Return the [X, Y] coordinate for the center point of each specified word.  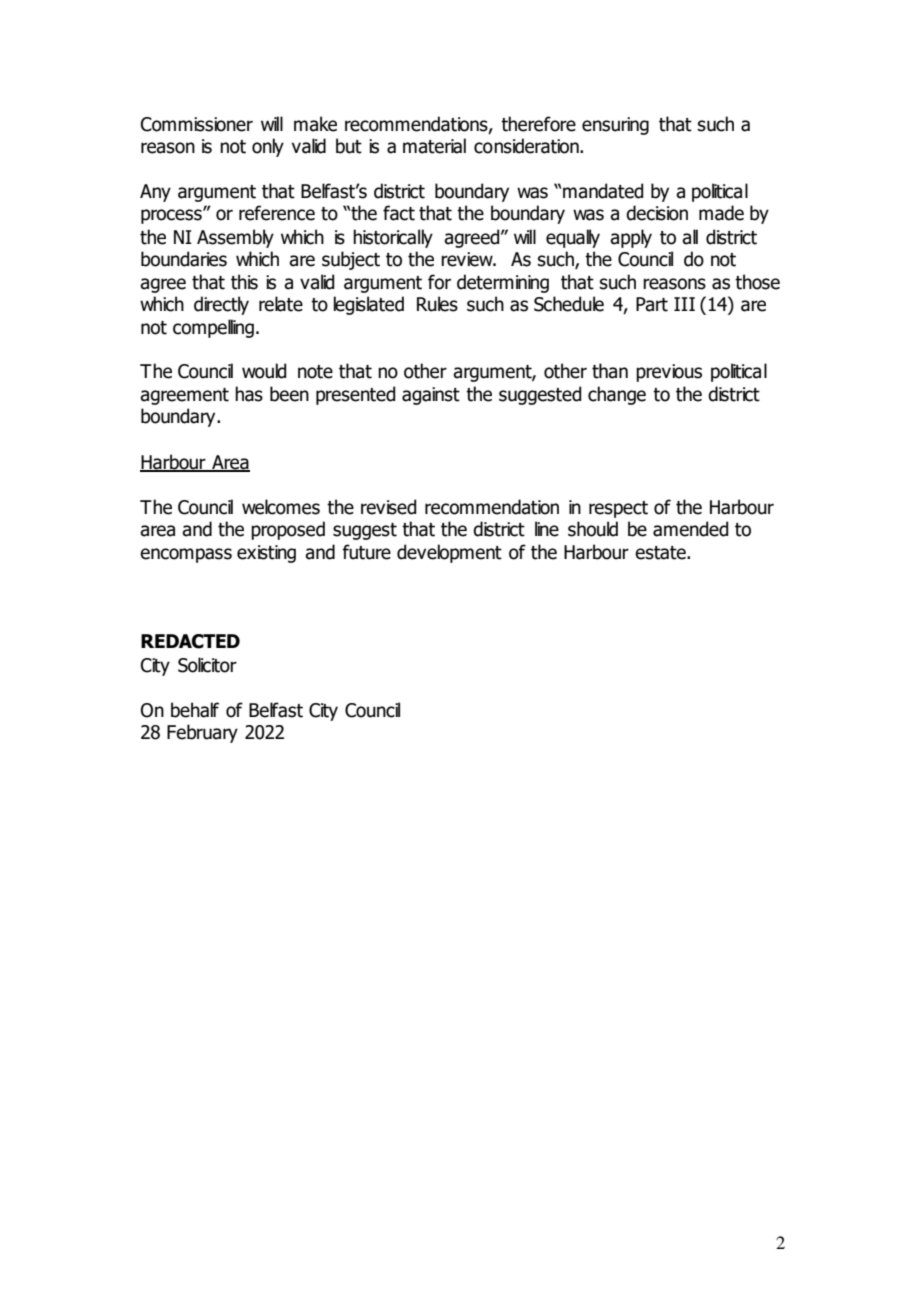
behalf [195, 710]
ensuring [615, 126]
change [617, 395]
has [249, 394]
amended [690, 529]
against [431, 396]
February [202, 733]
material [434, 146]
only [268, 147]
